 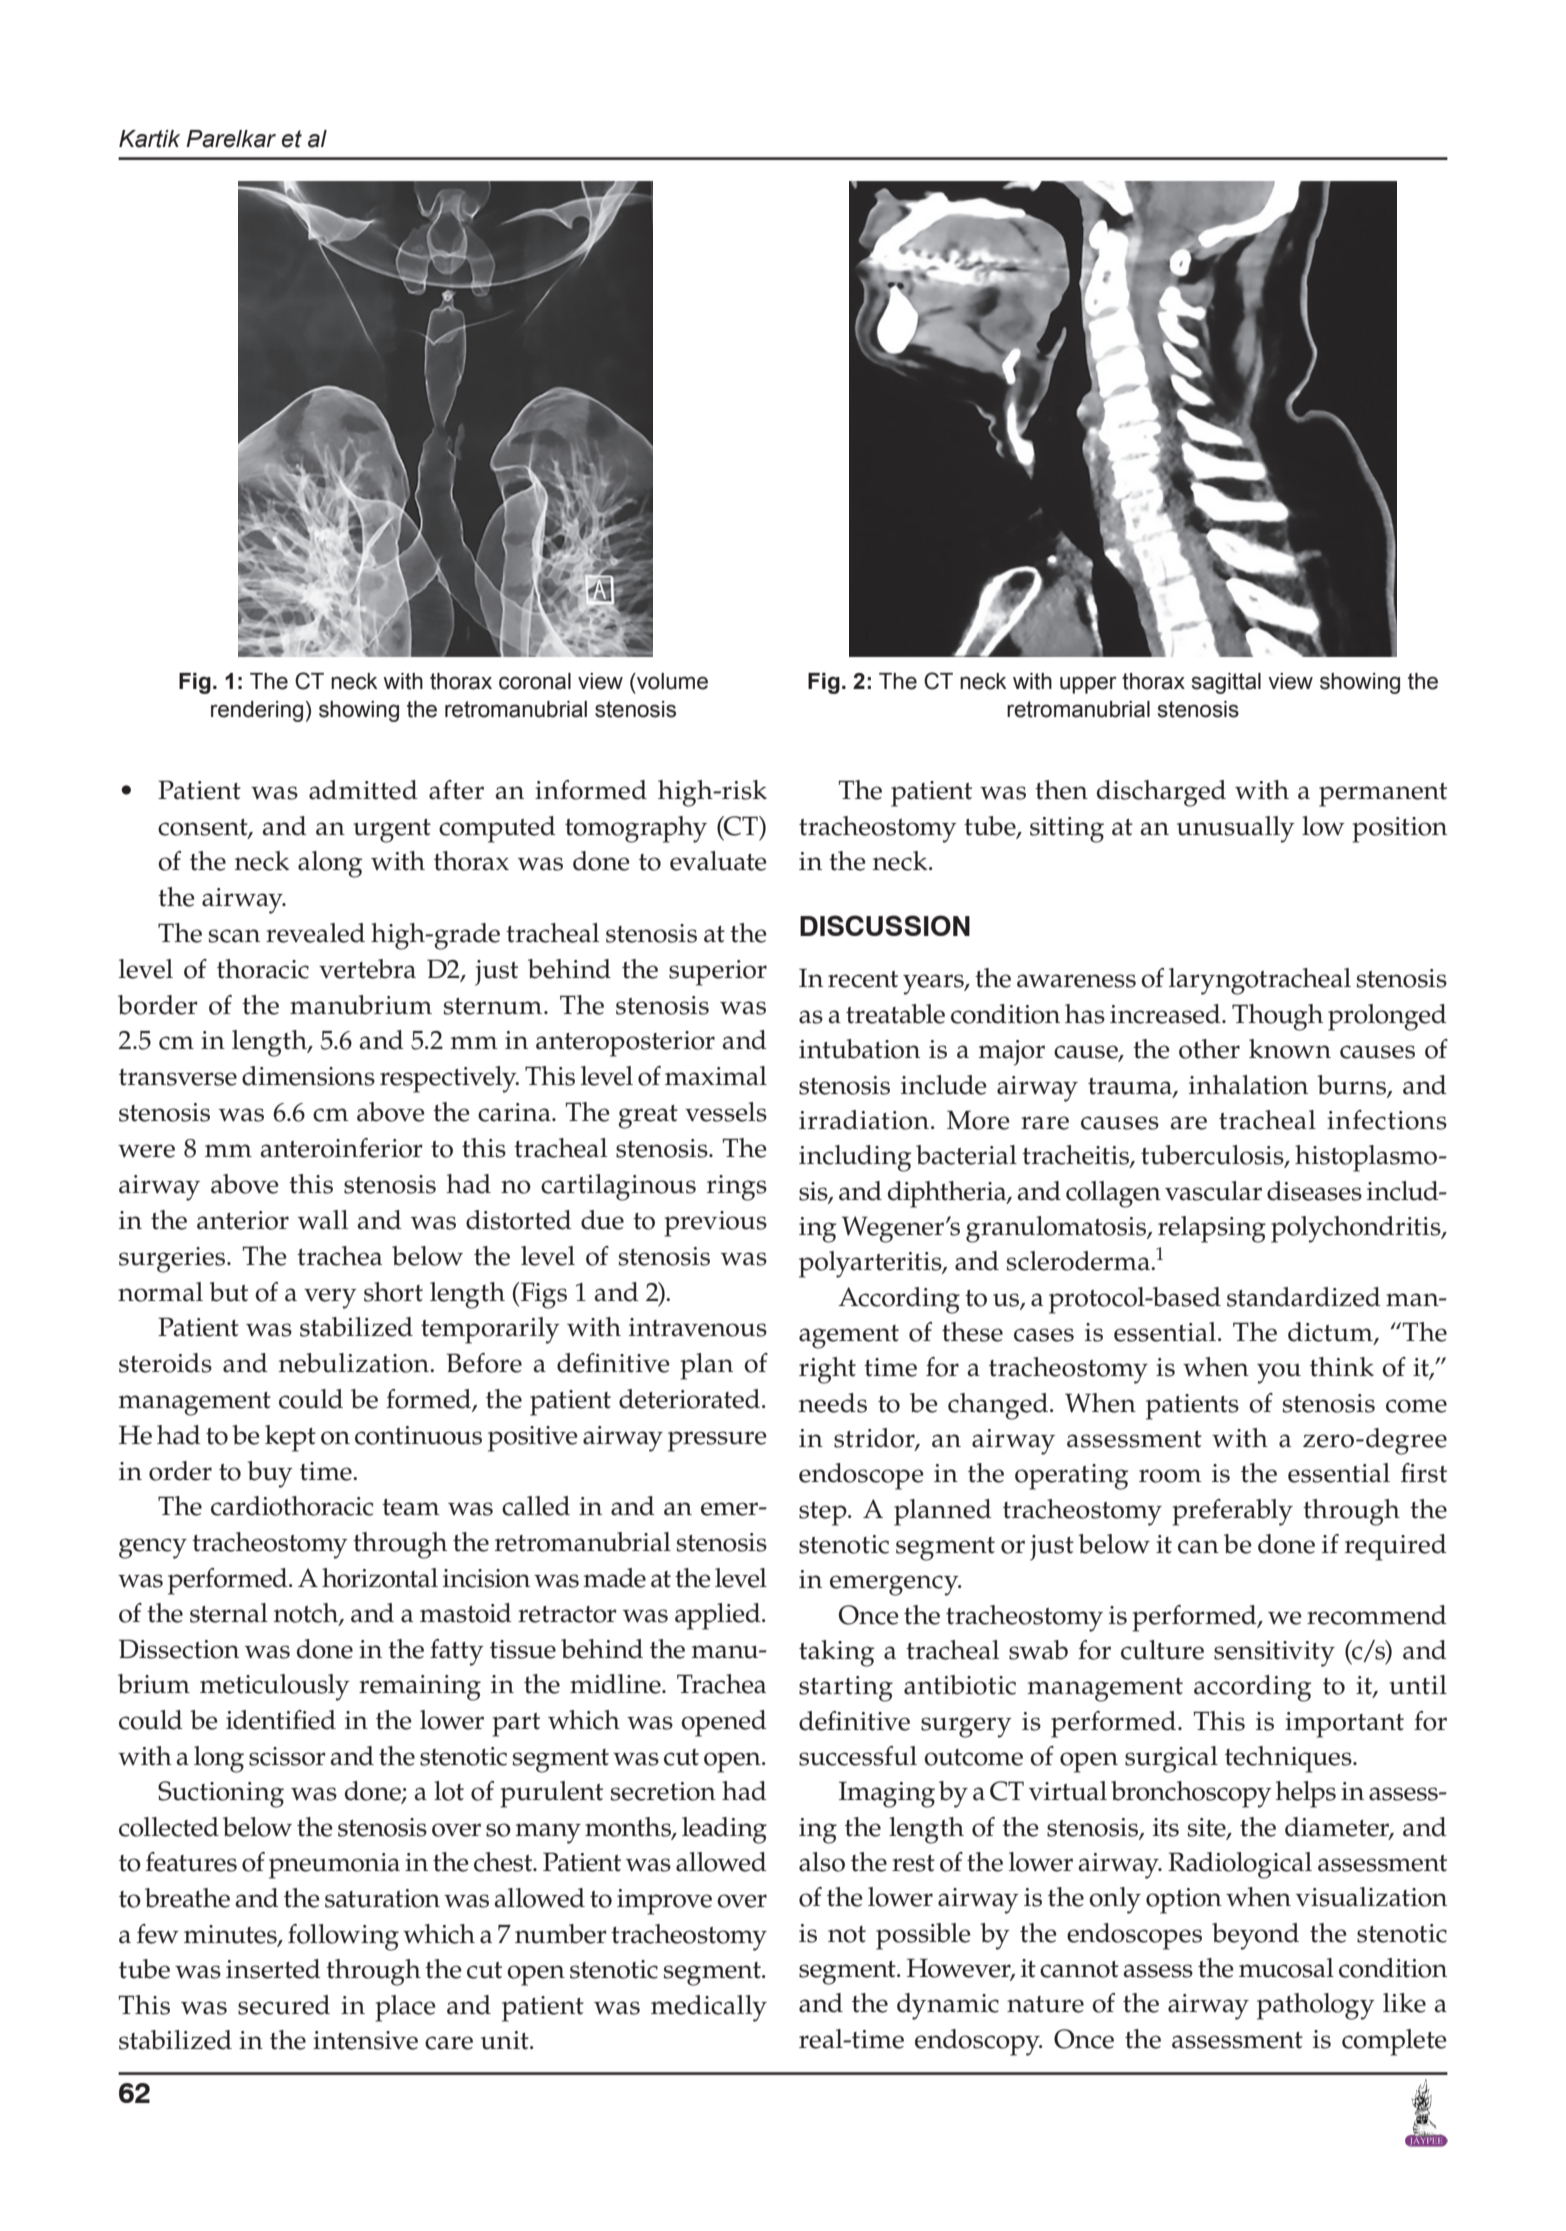 I want to click on secured, so click(x=284, y=2005).
